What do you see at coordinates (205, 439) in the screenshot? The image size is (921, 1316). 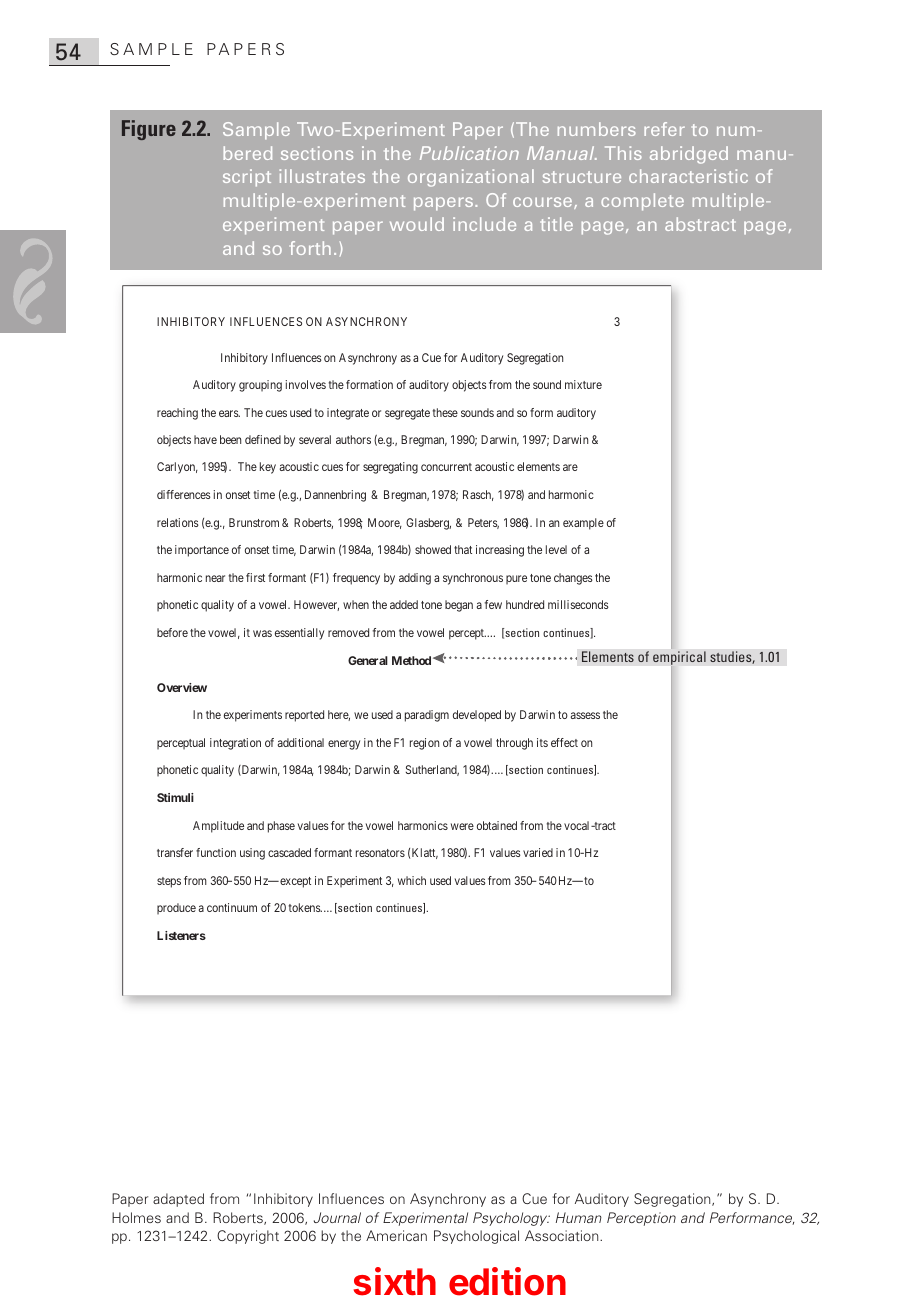 I see `have` at bounding box center [205, 439].
